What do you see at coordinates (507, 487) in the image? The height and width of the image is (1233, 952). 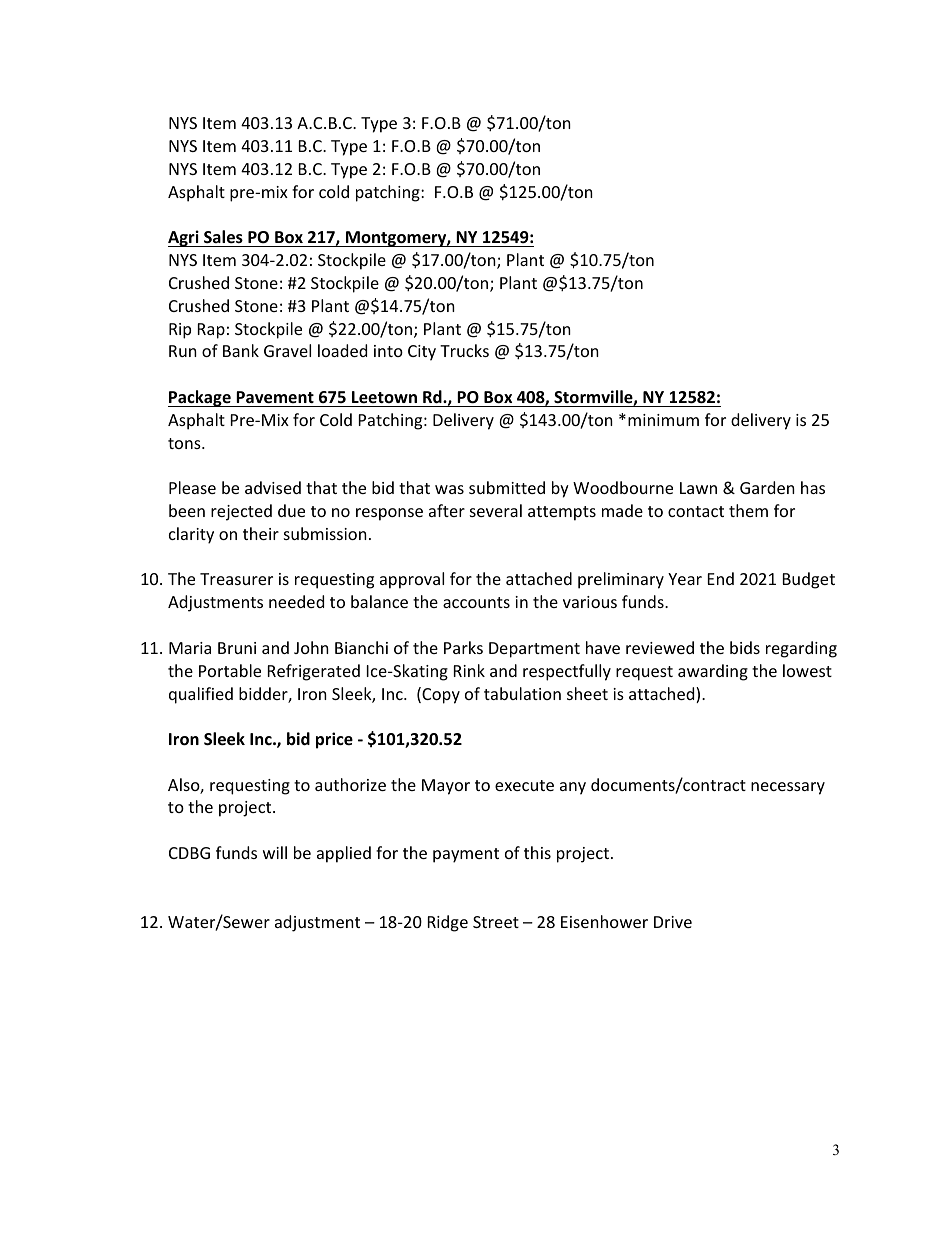 I see `submitted` at bounding box center [507, 487].
